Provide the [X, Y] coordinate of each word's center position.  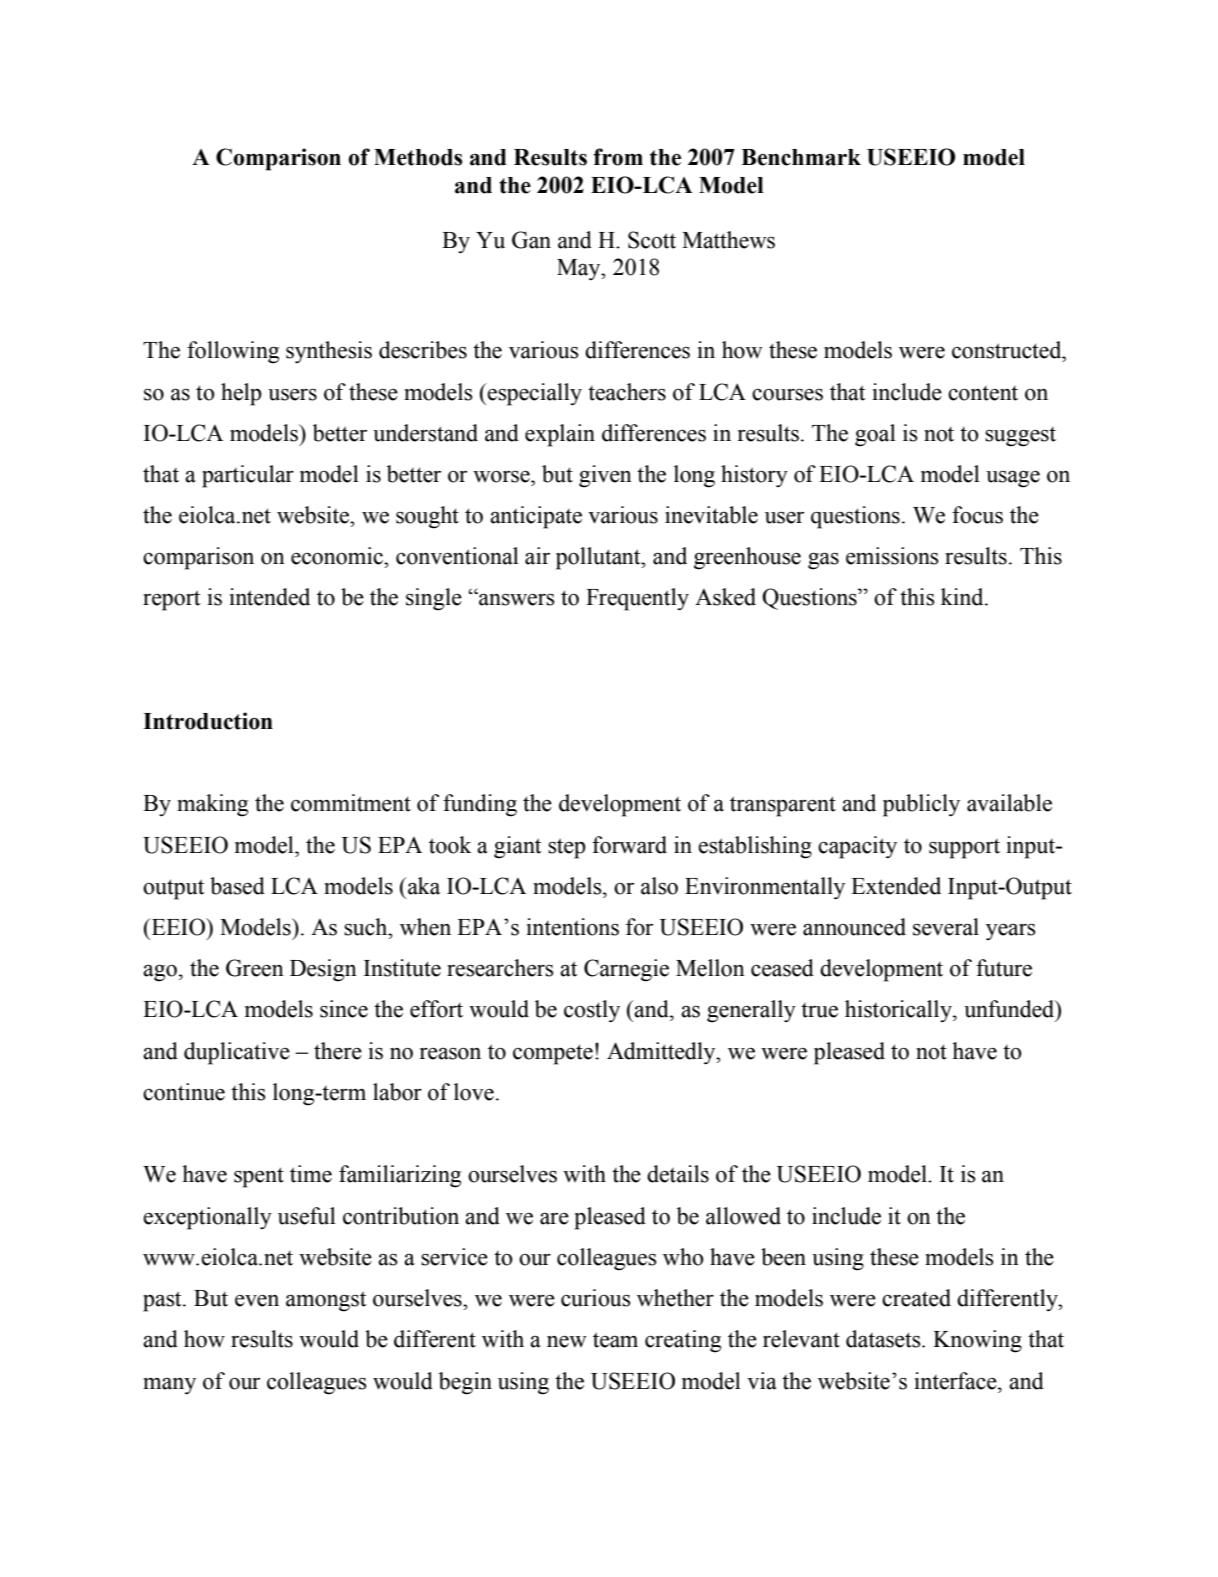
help [241, 394]
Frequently [637, 599]
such [367, 927]
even [257, 1300]
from [618, 157]
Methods [418, 157]
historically [899, 1011]
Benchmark [801, 157]
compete [553, 1054]
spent [259, 1177]
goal [875, 435]
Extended [896, 886]
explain [560, 435]
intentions [572, 927]
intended [269, 597]
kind [963, 597]
